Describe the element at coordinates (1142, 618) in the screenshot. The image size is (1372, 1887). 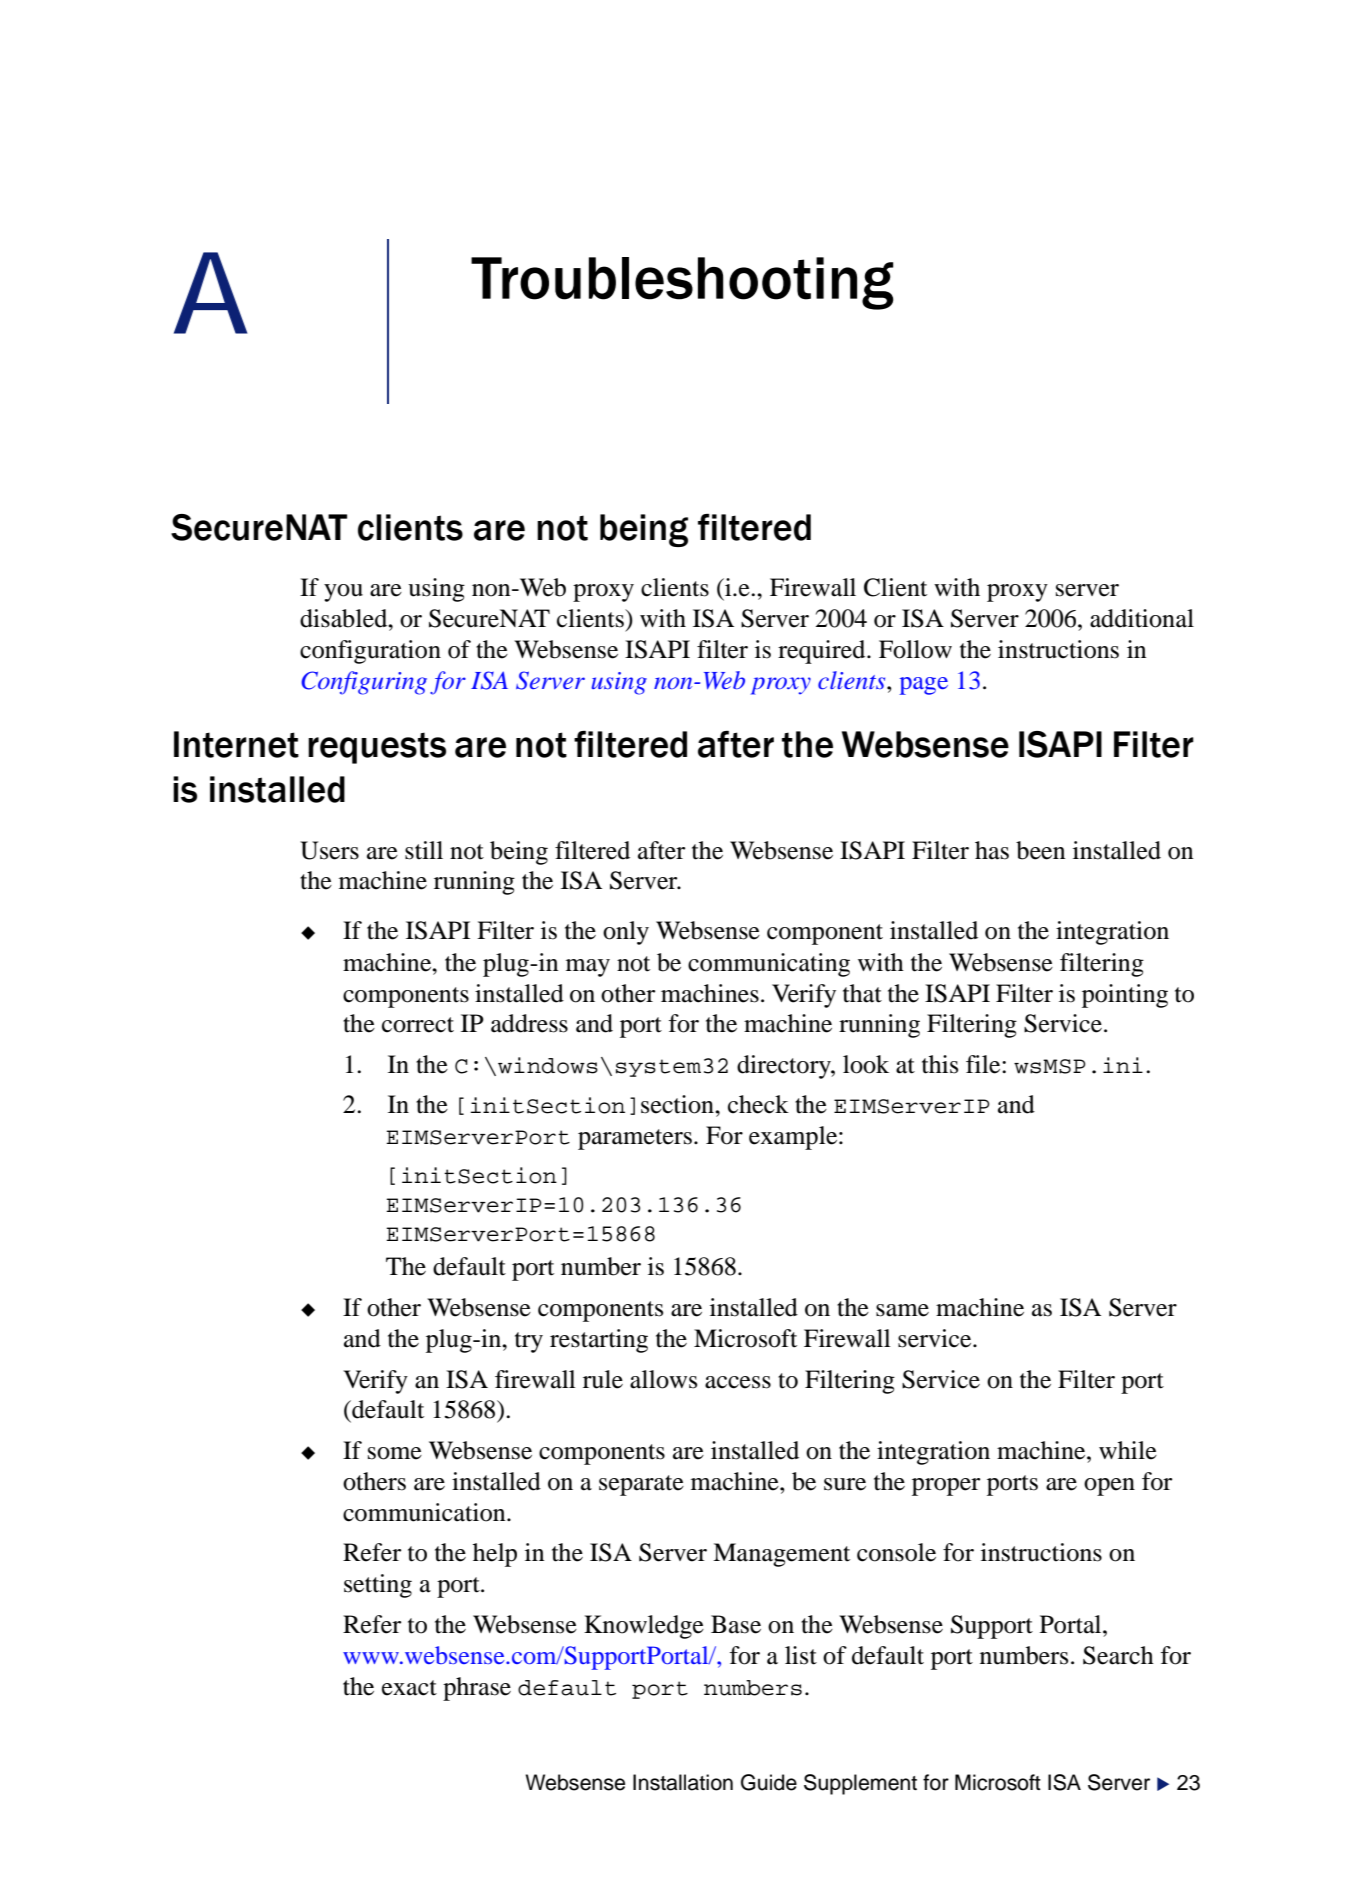
I see `additional` at that location.
